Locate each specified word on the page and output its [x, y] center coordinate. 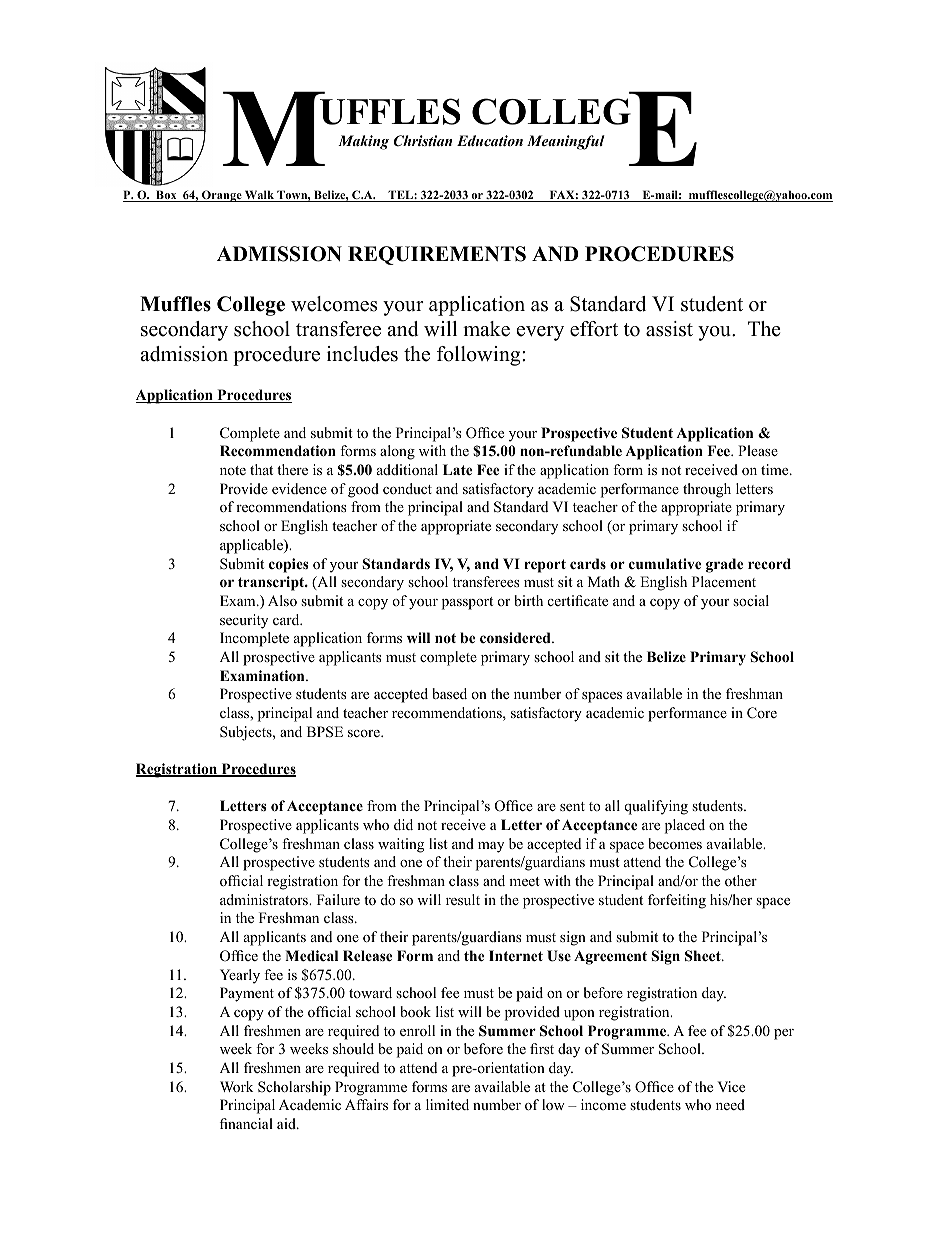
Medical [311, 955]
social [751, 600]
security [244, 621]
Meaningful [566, 142]
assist [669, 329]
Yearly [240, 976]
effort [594, 329]
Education [490, 140]
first [542, 1048]
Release [367, 955]
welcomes [334, 304]
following [480, 356]
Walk [259, 196]
